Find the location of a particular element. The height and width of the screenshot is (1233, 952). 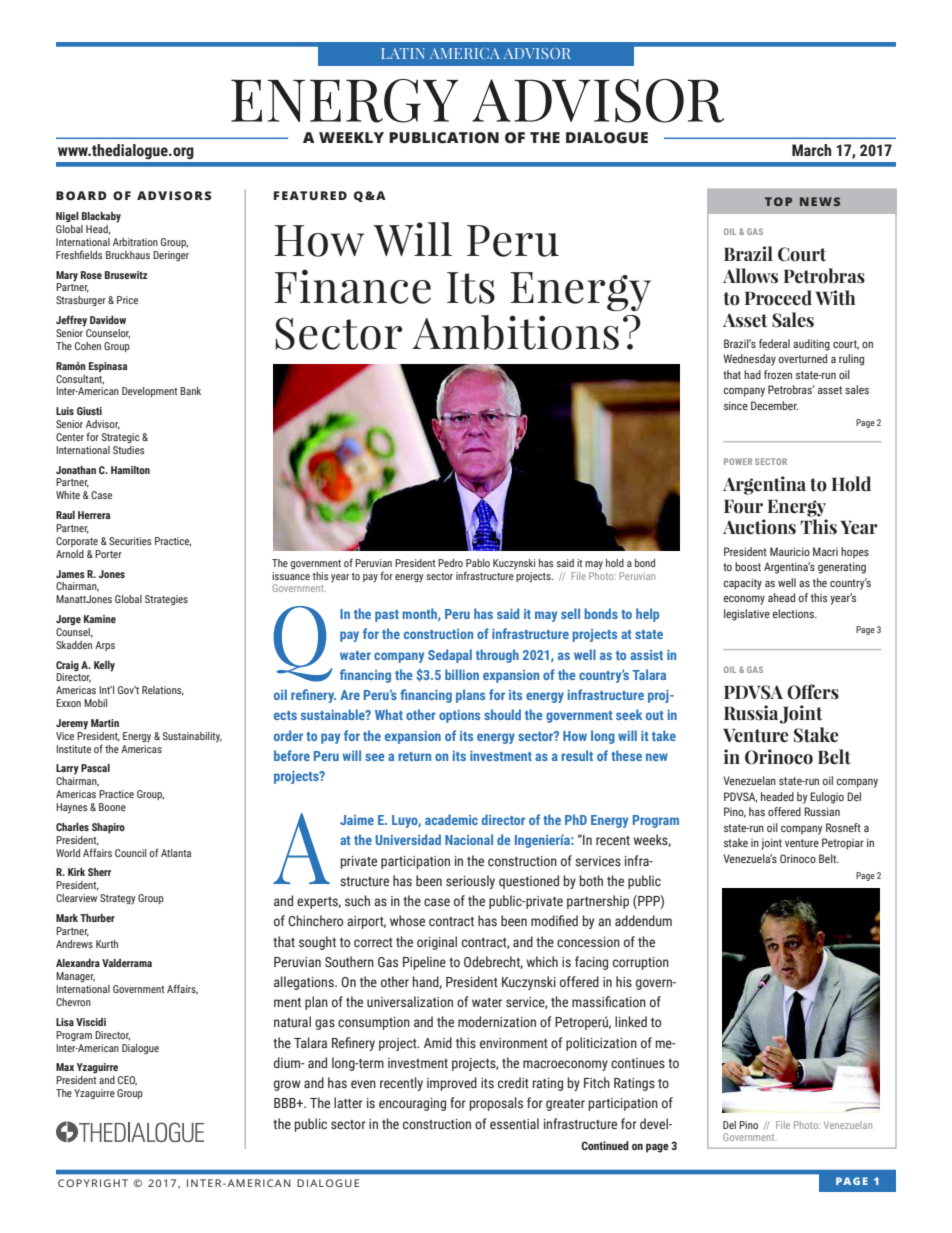

Studies is located at coordinates (128, 450).
